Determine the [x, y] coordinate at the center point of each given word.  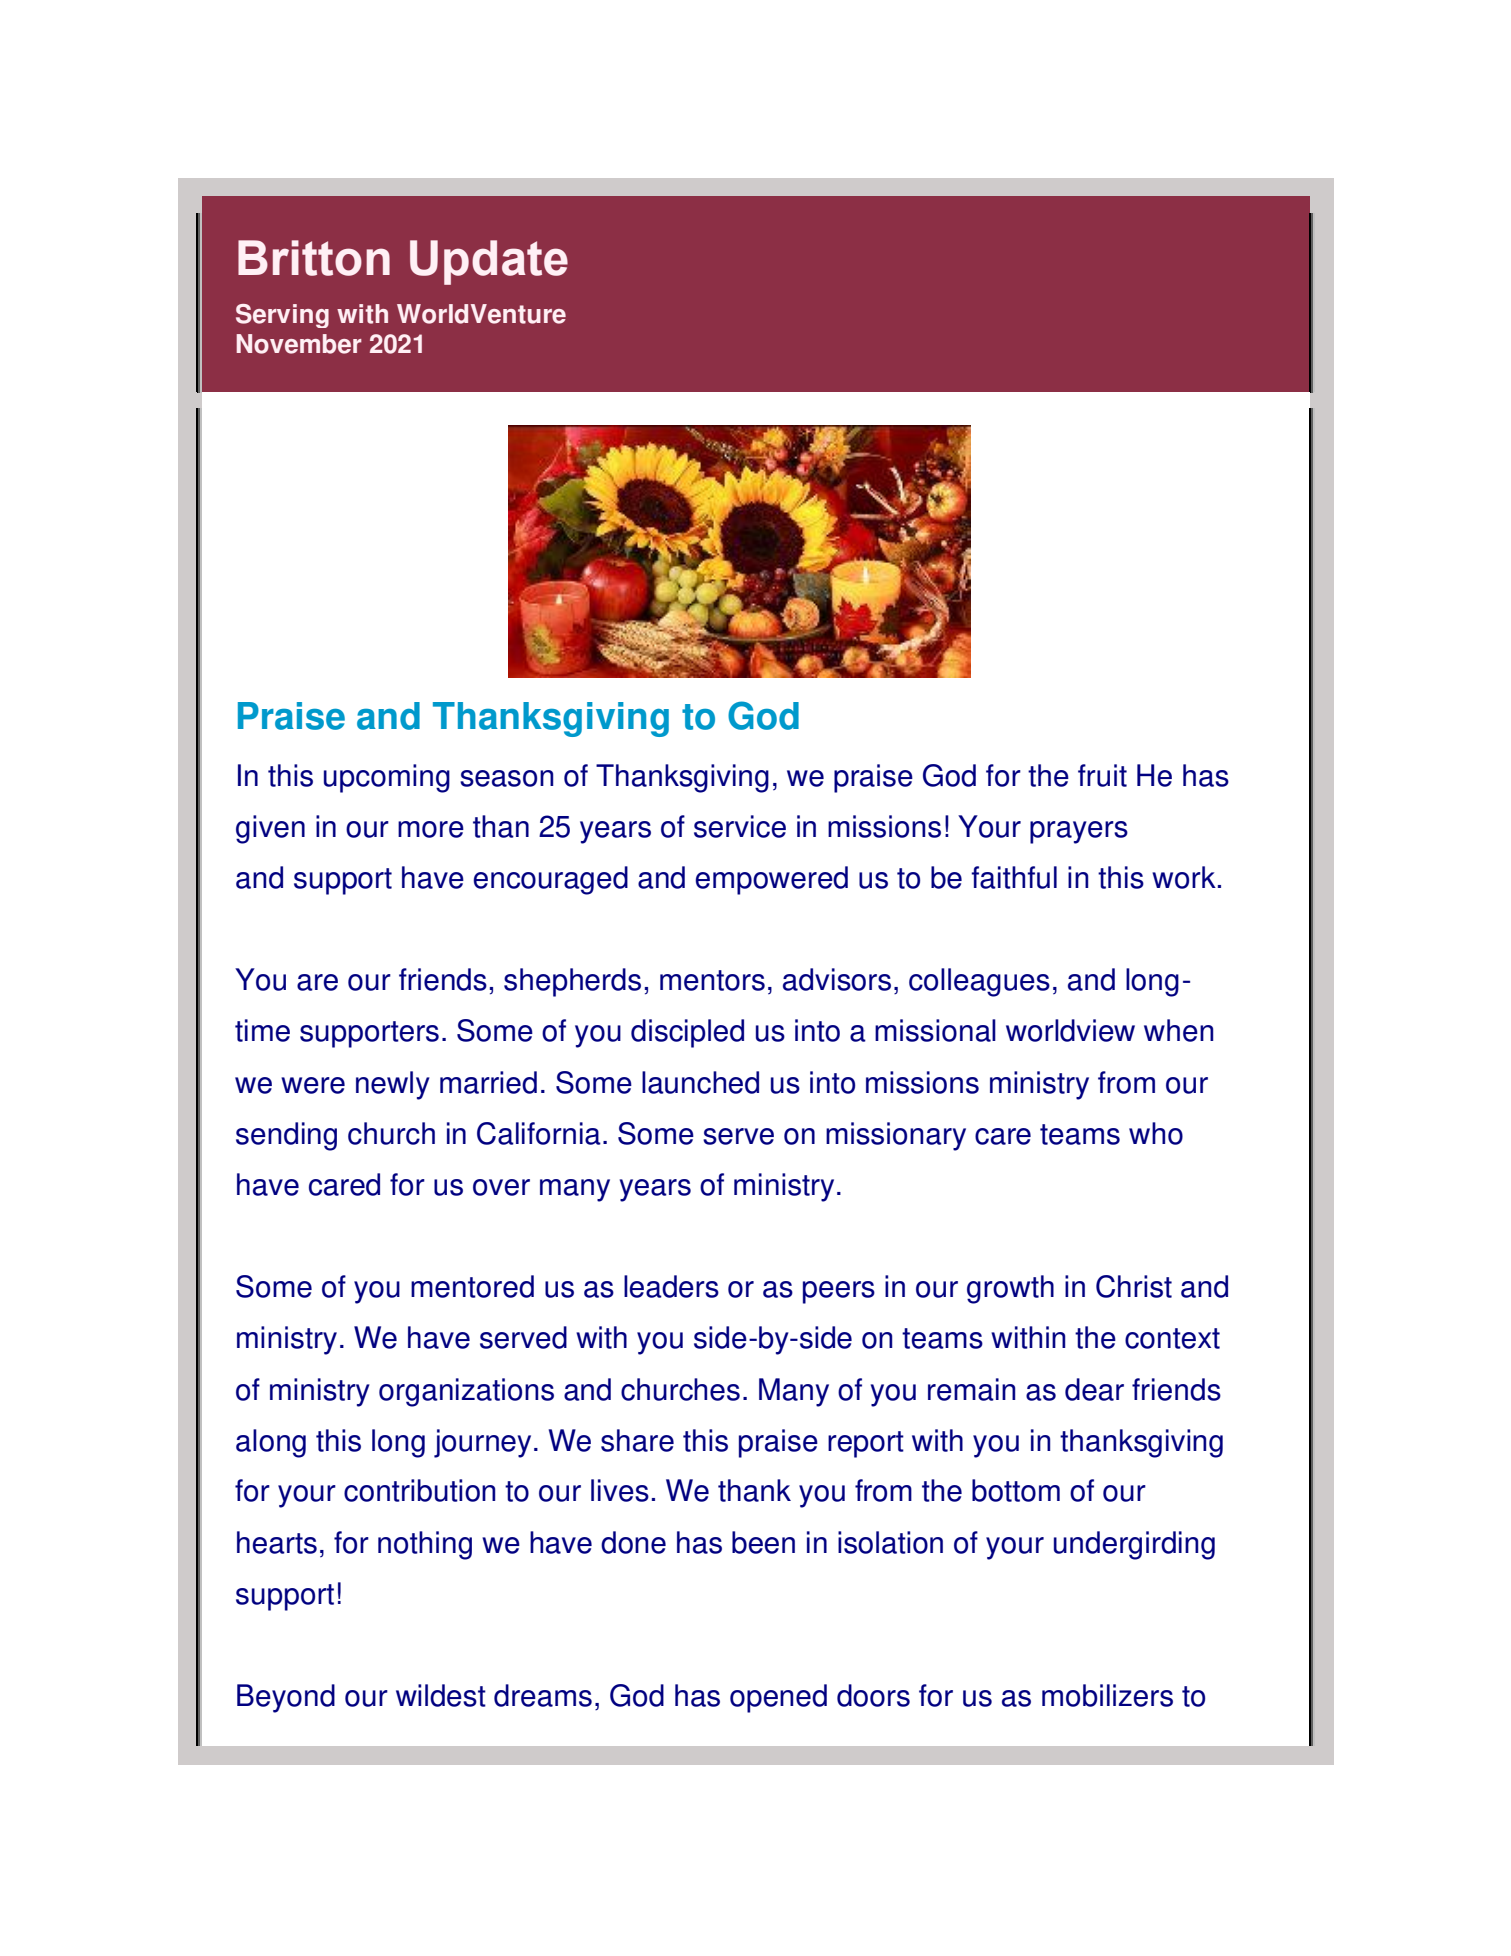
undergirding [1134, 1545]
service [740, 826]
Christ [1134, 1286]
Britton [314, 258]
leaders [671, 1286]
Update [489, 262]
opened [778, 1698]
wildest [441, 1695]
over [501, 1187]
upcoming [387, 778]
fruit [1102, 775]
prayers [1079, 832]
